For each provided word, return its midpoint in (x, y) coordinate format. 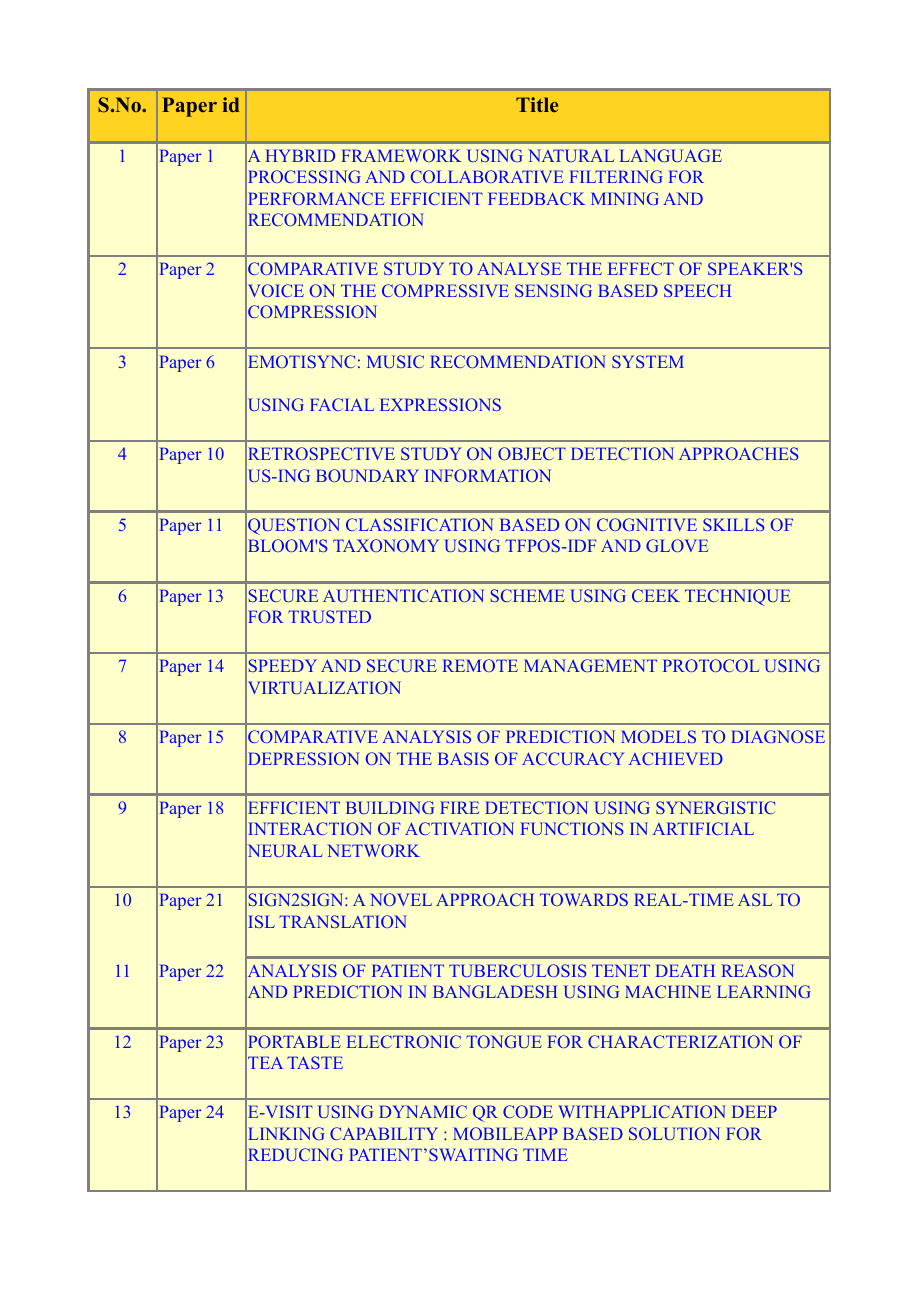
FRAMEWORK (401, 155)
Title (537, 104)
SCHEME (528, 595)
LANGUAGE (671, 155)
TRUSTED (329, 616)
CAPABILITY (384, 1133)
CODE (528, 1111)
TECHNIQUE (737, 597)
